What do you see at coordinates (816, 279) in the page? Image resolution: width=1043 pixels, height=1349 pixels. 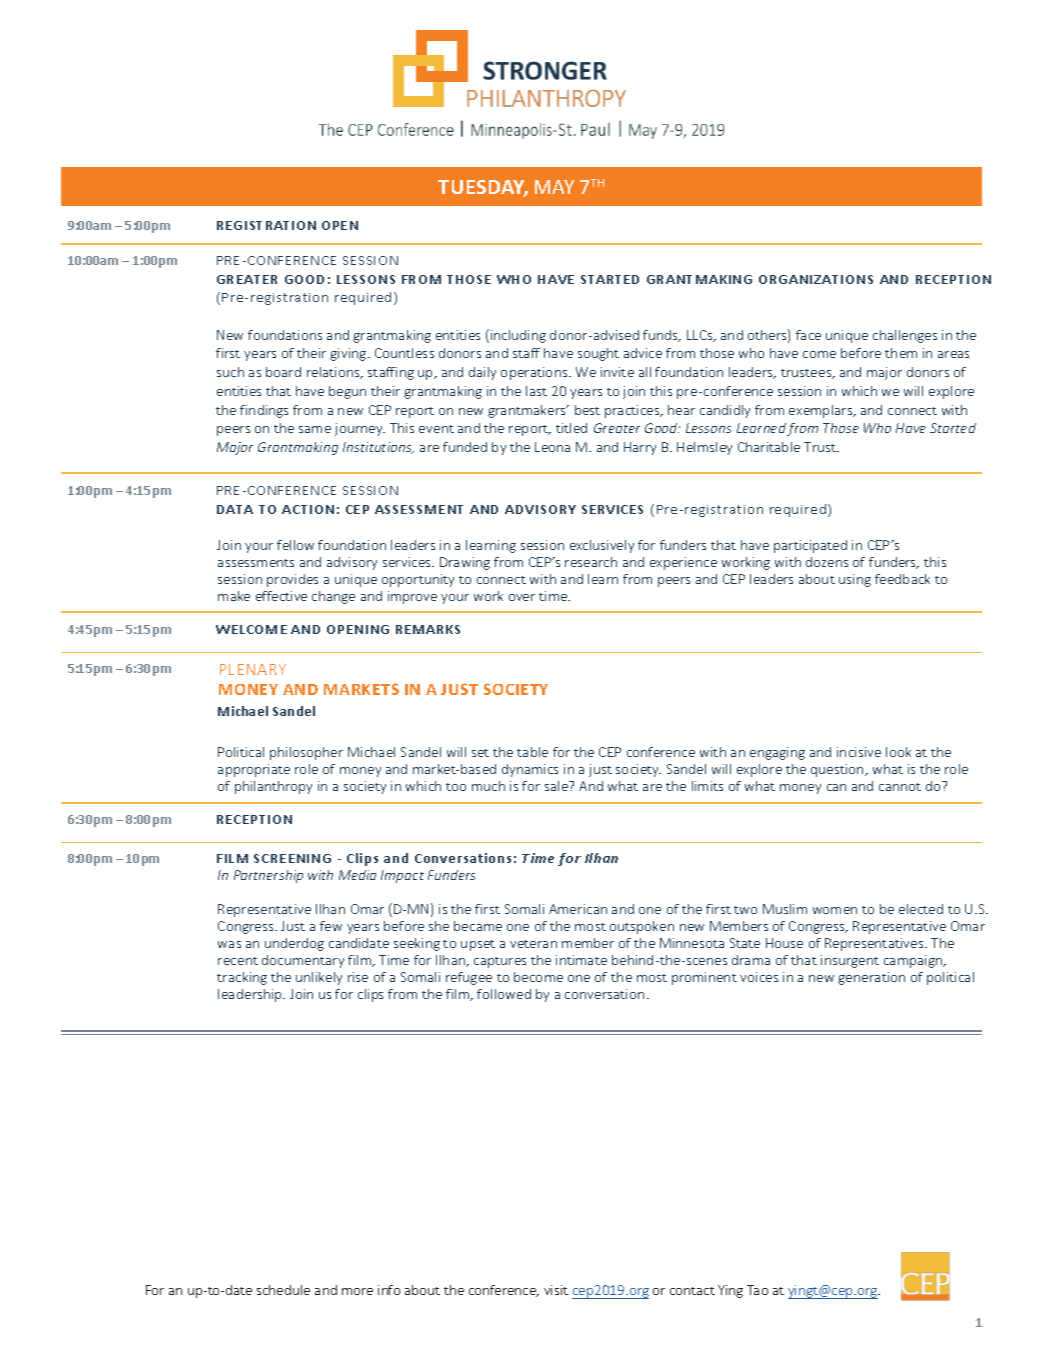 I see `ORGANIZATIONS` at bounding box center [816, 279].
